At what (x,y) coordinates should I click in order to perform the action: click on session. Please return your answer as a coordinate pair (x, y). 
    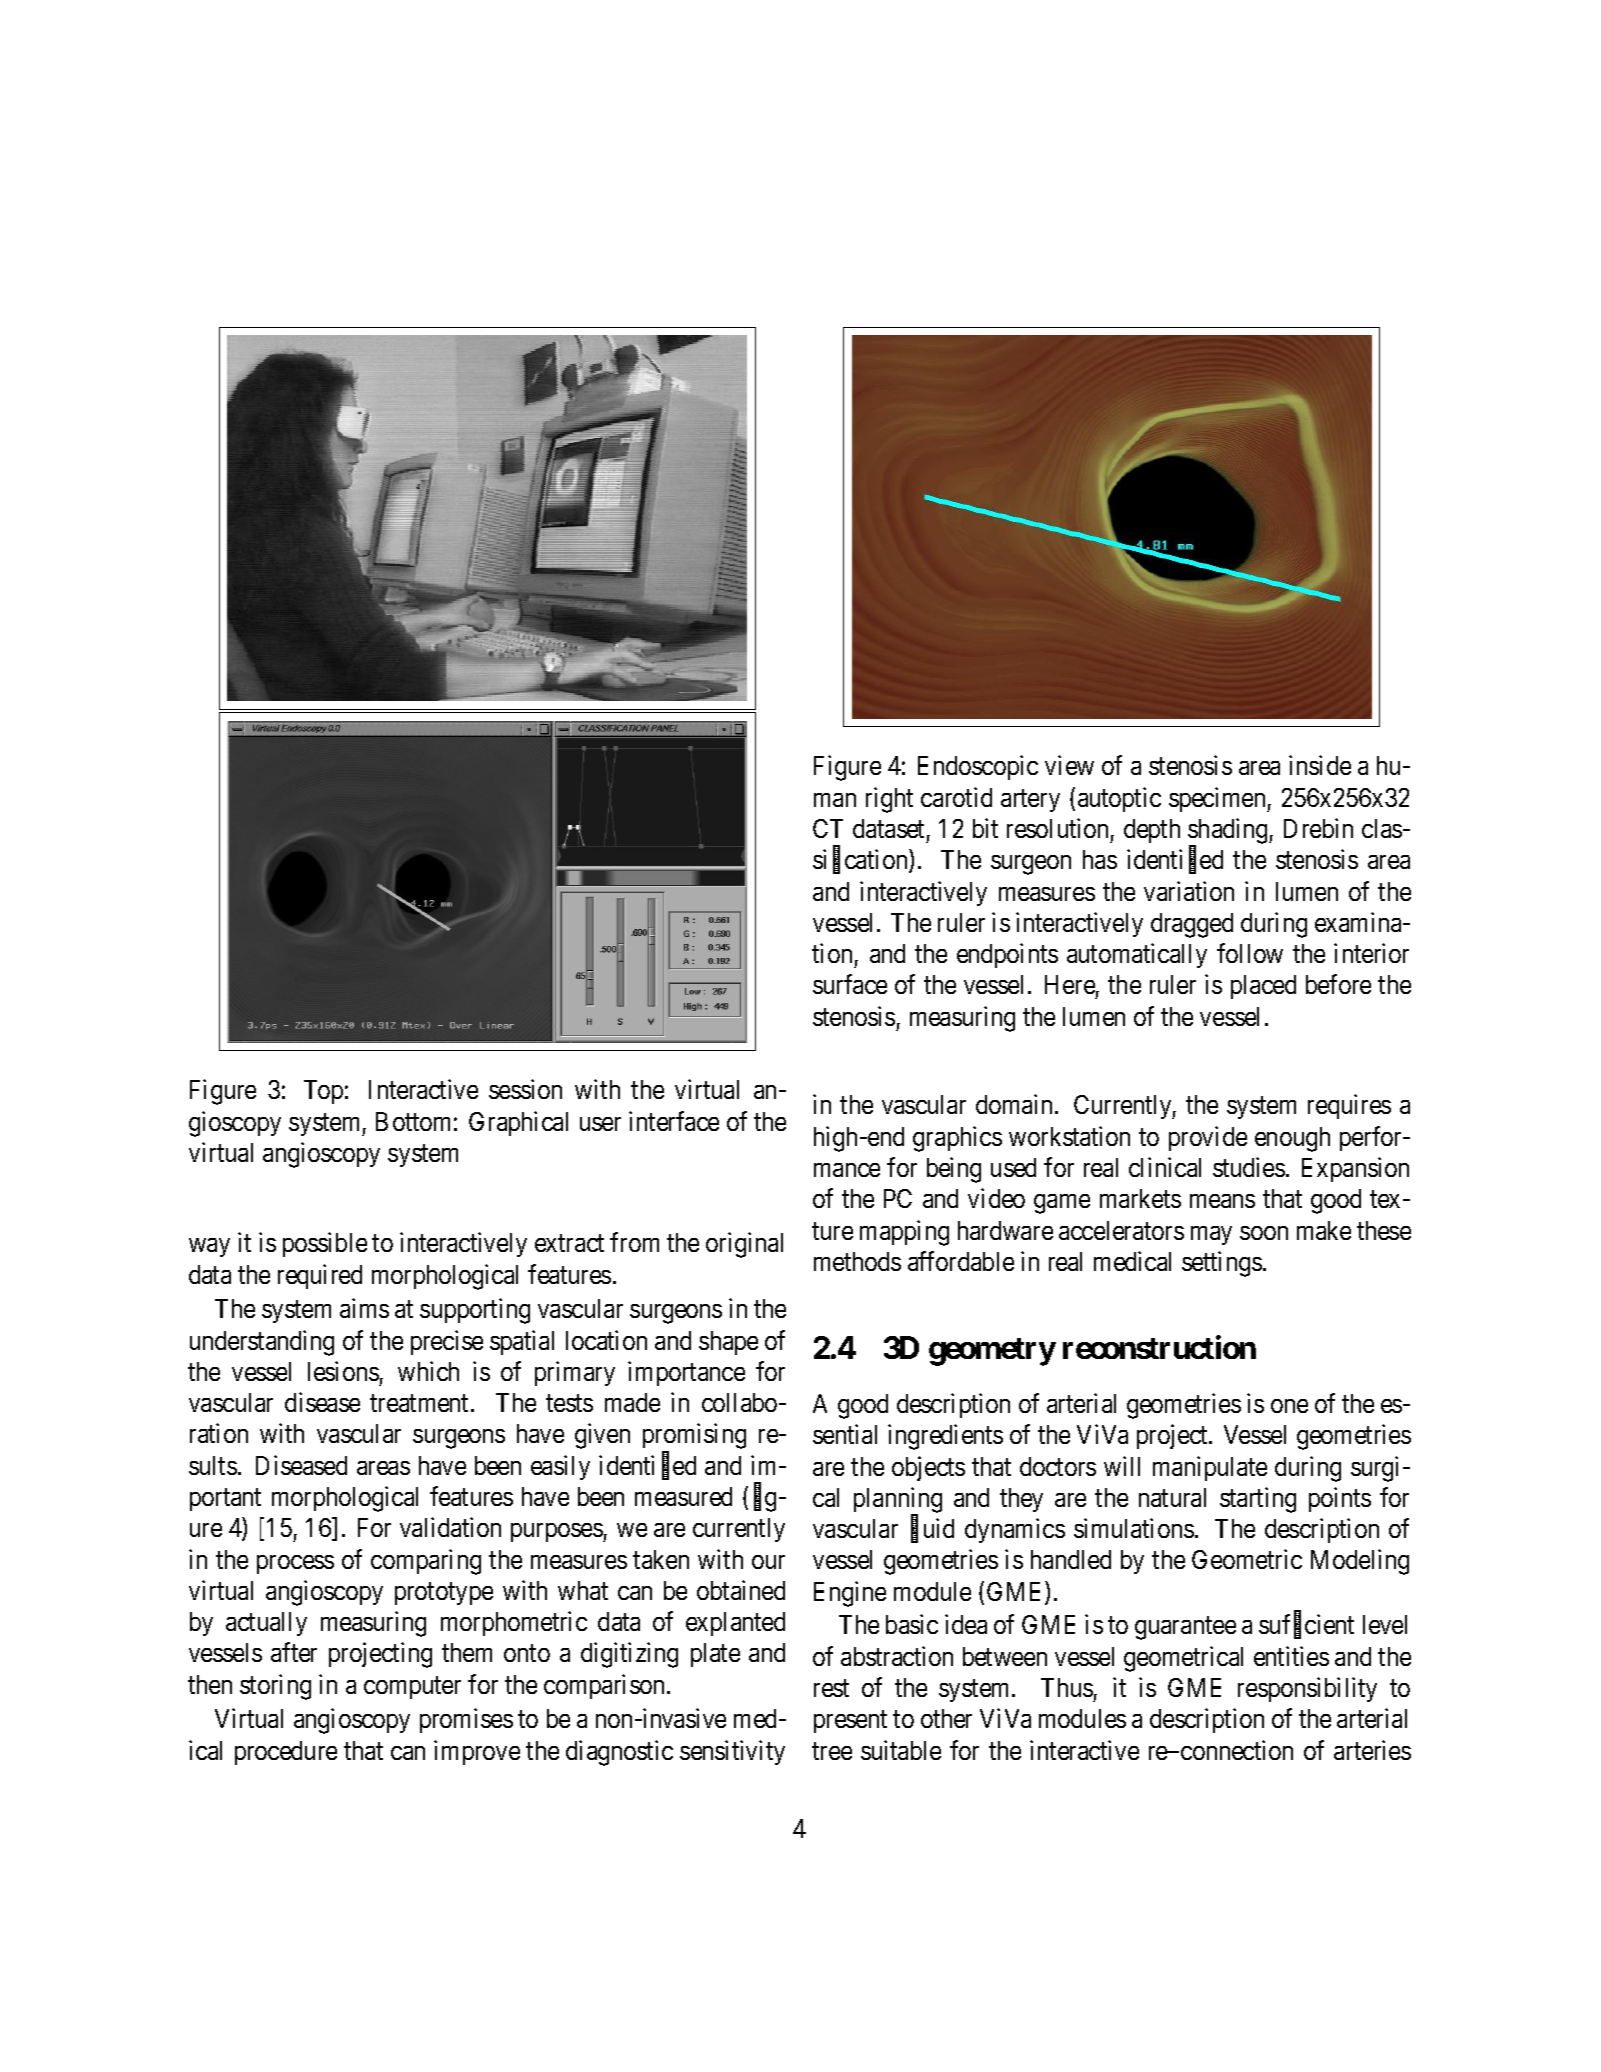
    Looking at the image, I should click on (525, 1089).
